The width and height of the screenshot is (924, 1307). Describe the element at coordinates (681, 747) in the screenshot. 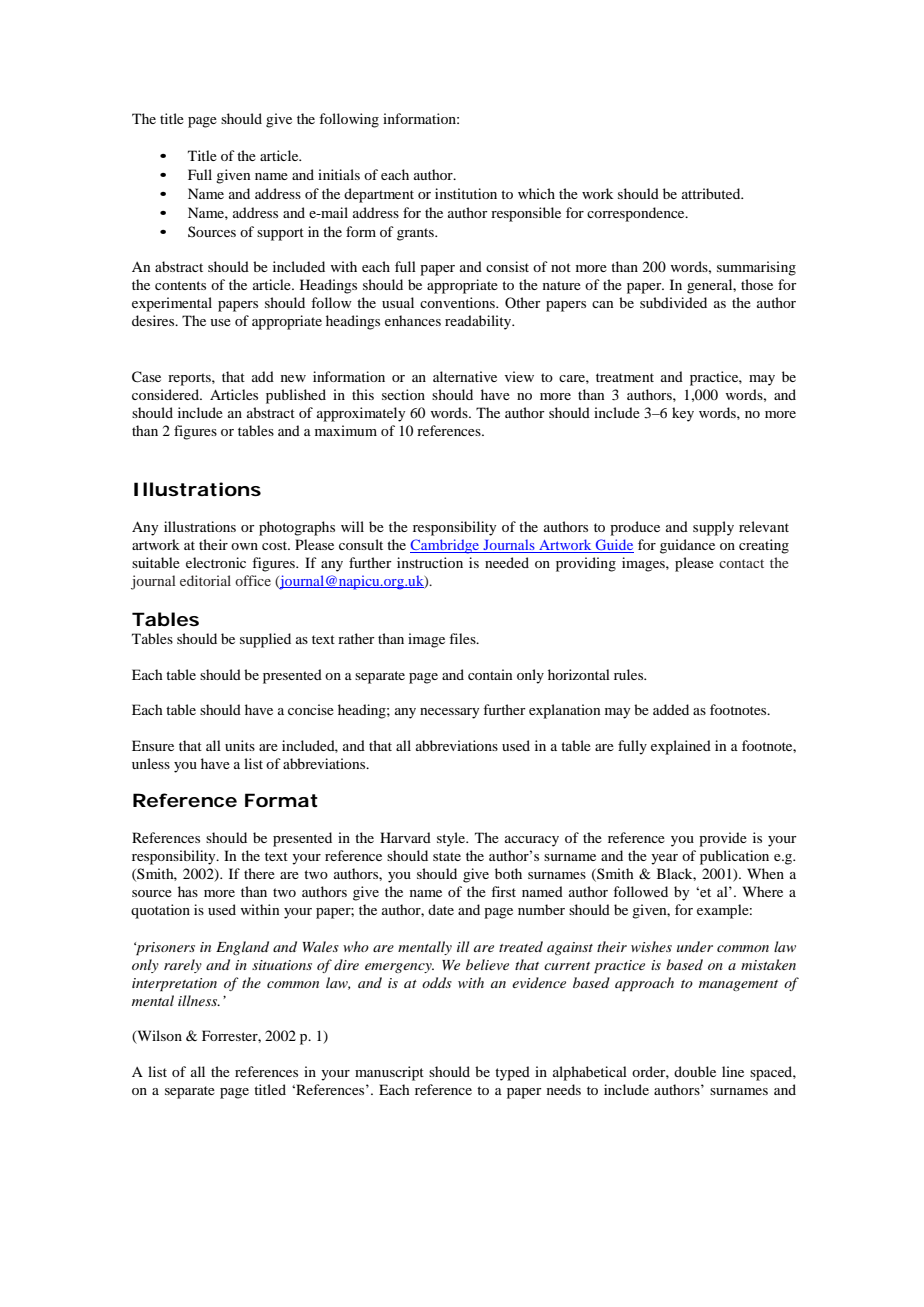

I see `explained` at that location.
